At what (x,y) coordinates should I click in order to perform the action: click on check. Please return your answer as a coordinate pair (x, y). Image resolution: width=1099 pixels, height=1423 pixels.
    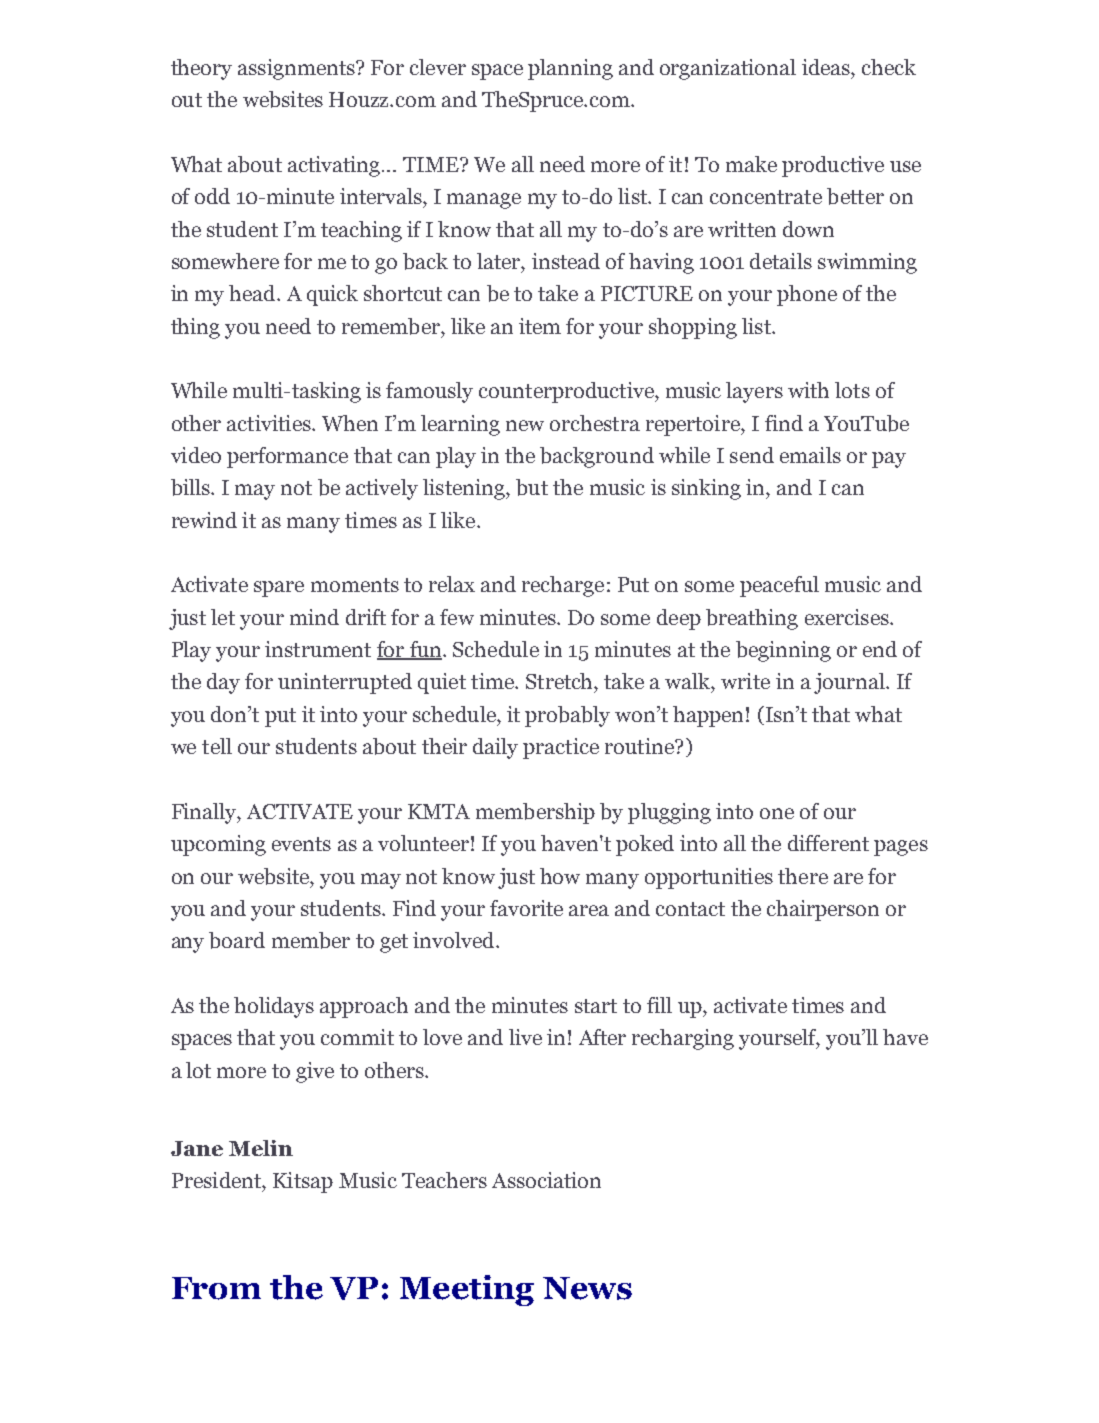
    Looking at the image, I should click on (889, 67).
